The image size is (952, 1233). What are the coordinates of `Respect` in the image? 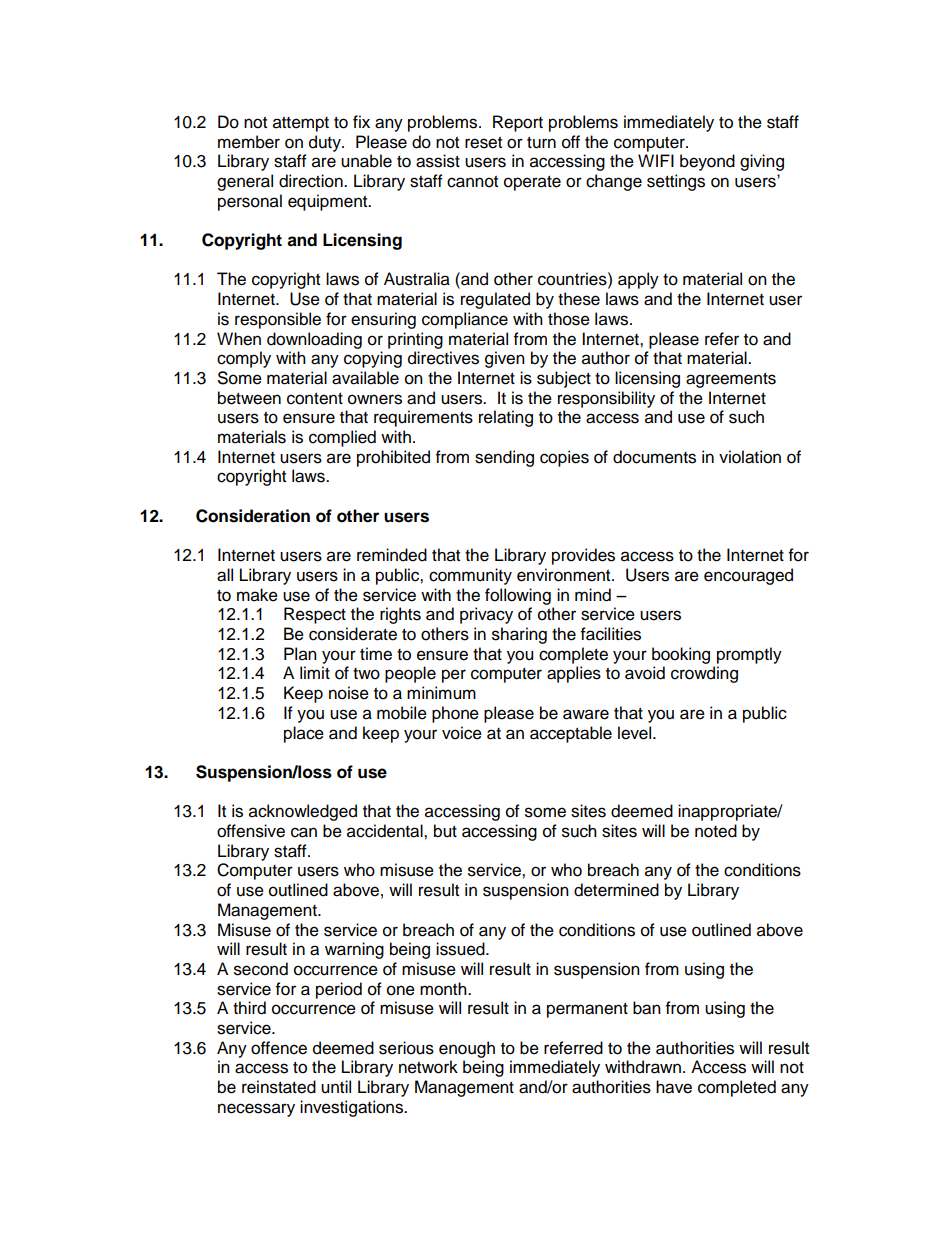 It's located at (315, 615).
